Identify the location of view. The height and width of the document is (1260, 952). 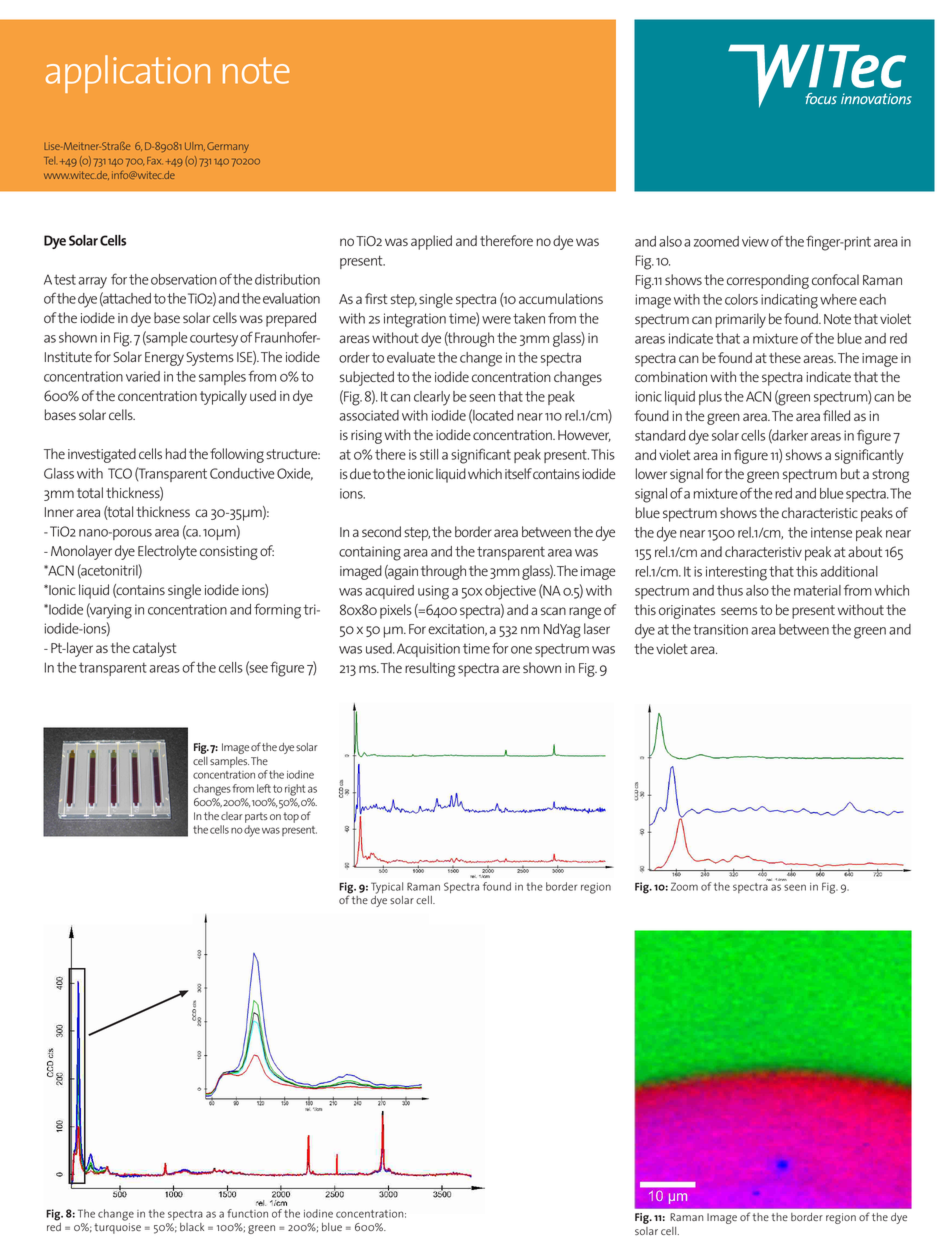
(755, 241).
